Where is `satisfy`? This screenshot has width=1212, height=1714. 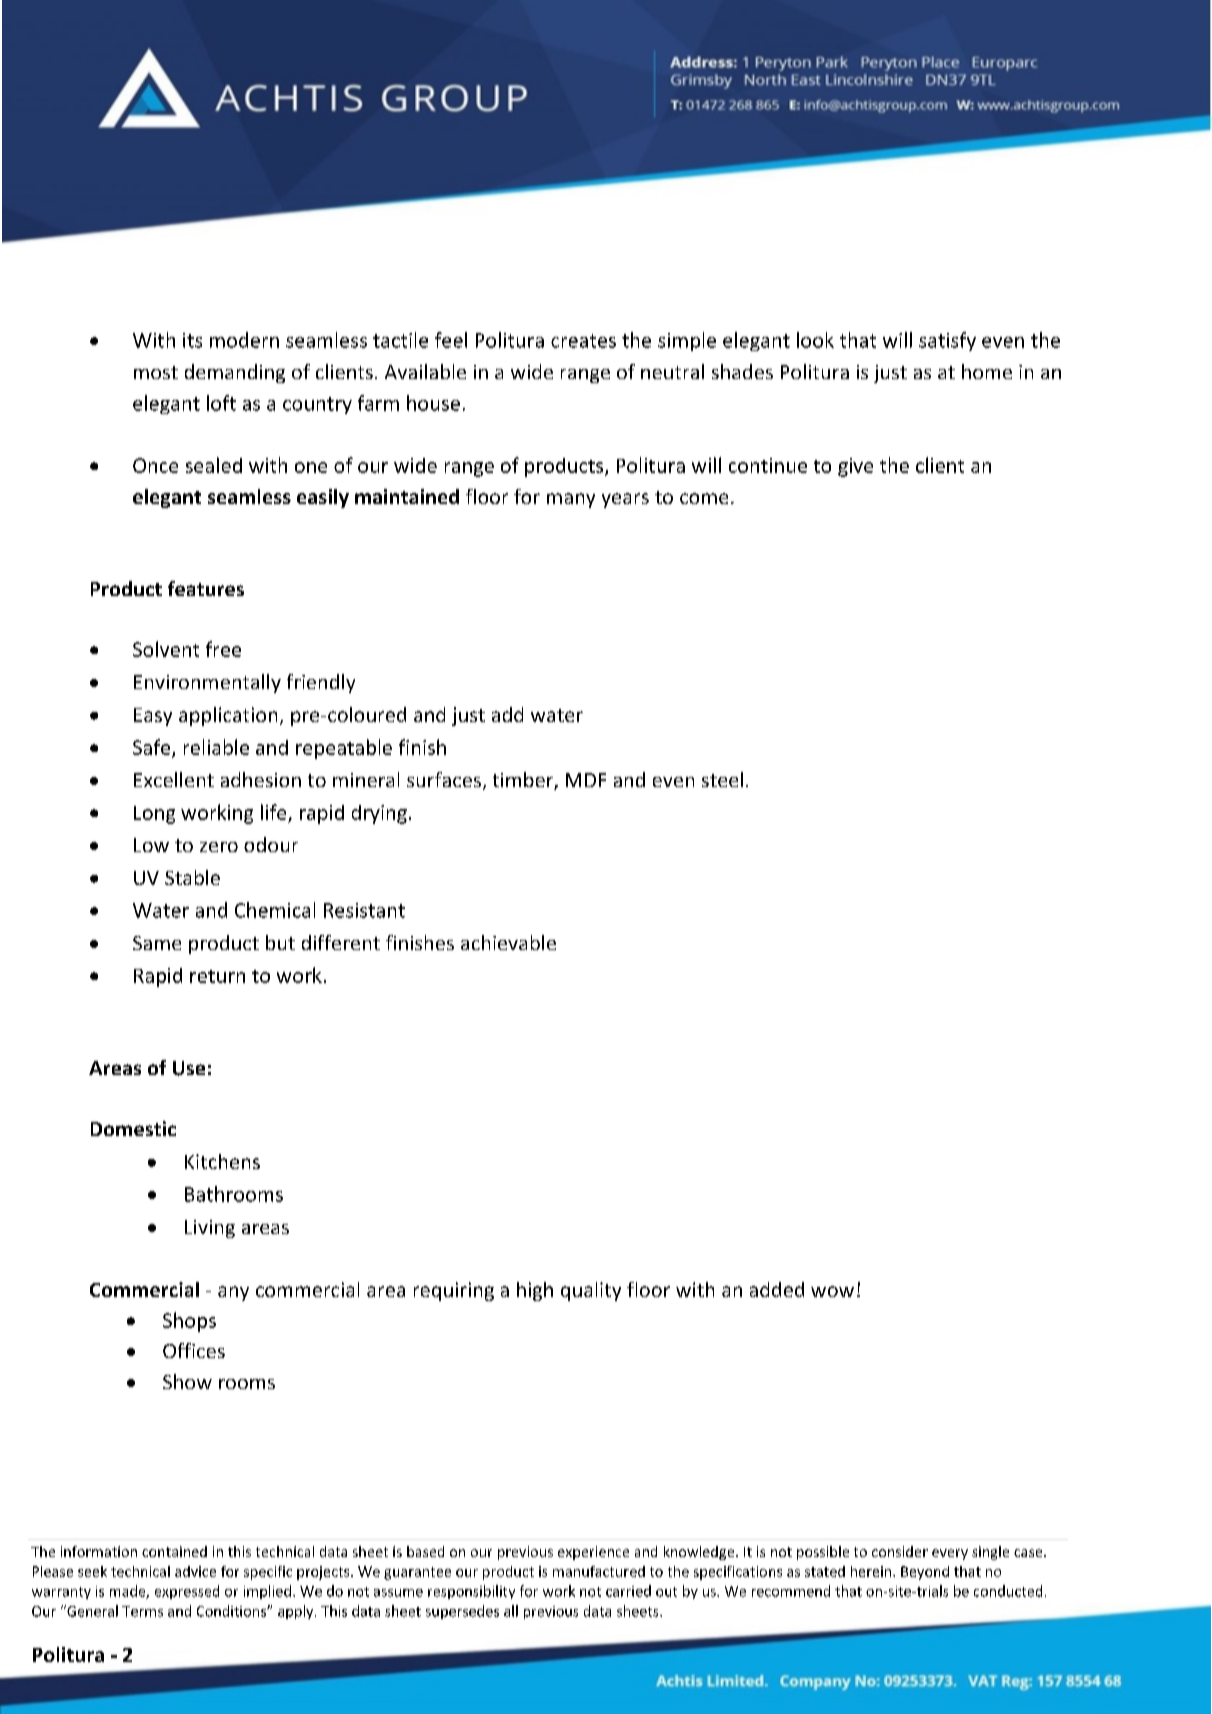 satisfy is located at coordinates (947, 341).
